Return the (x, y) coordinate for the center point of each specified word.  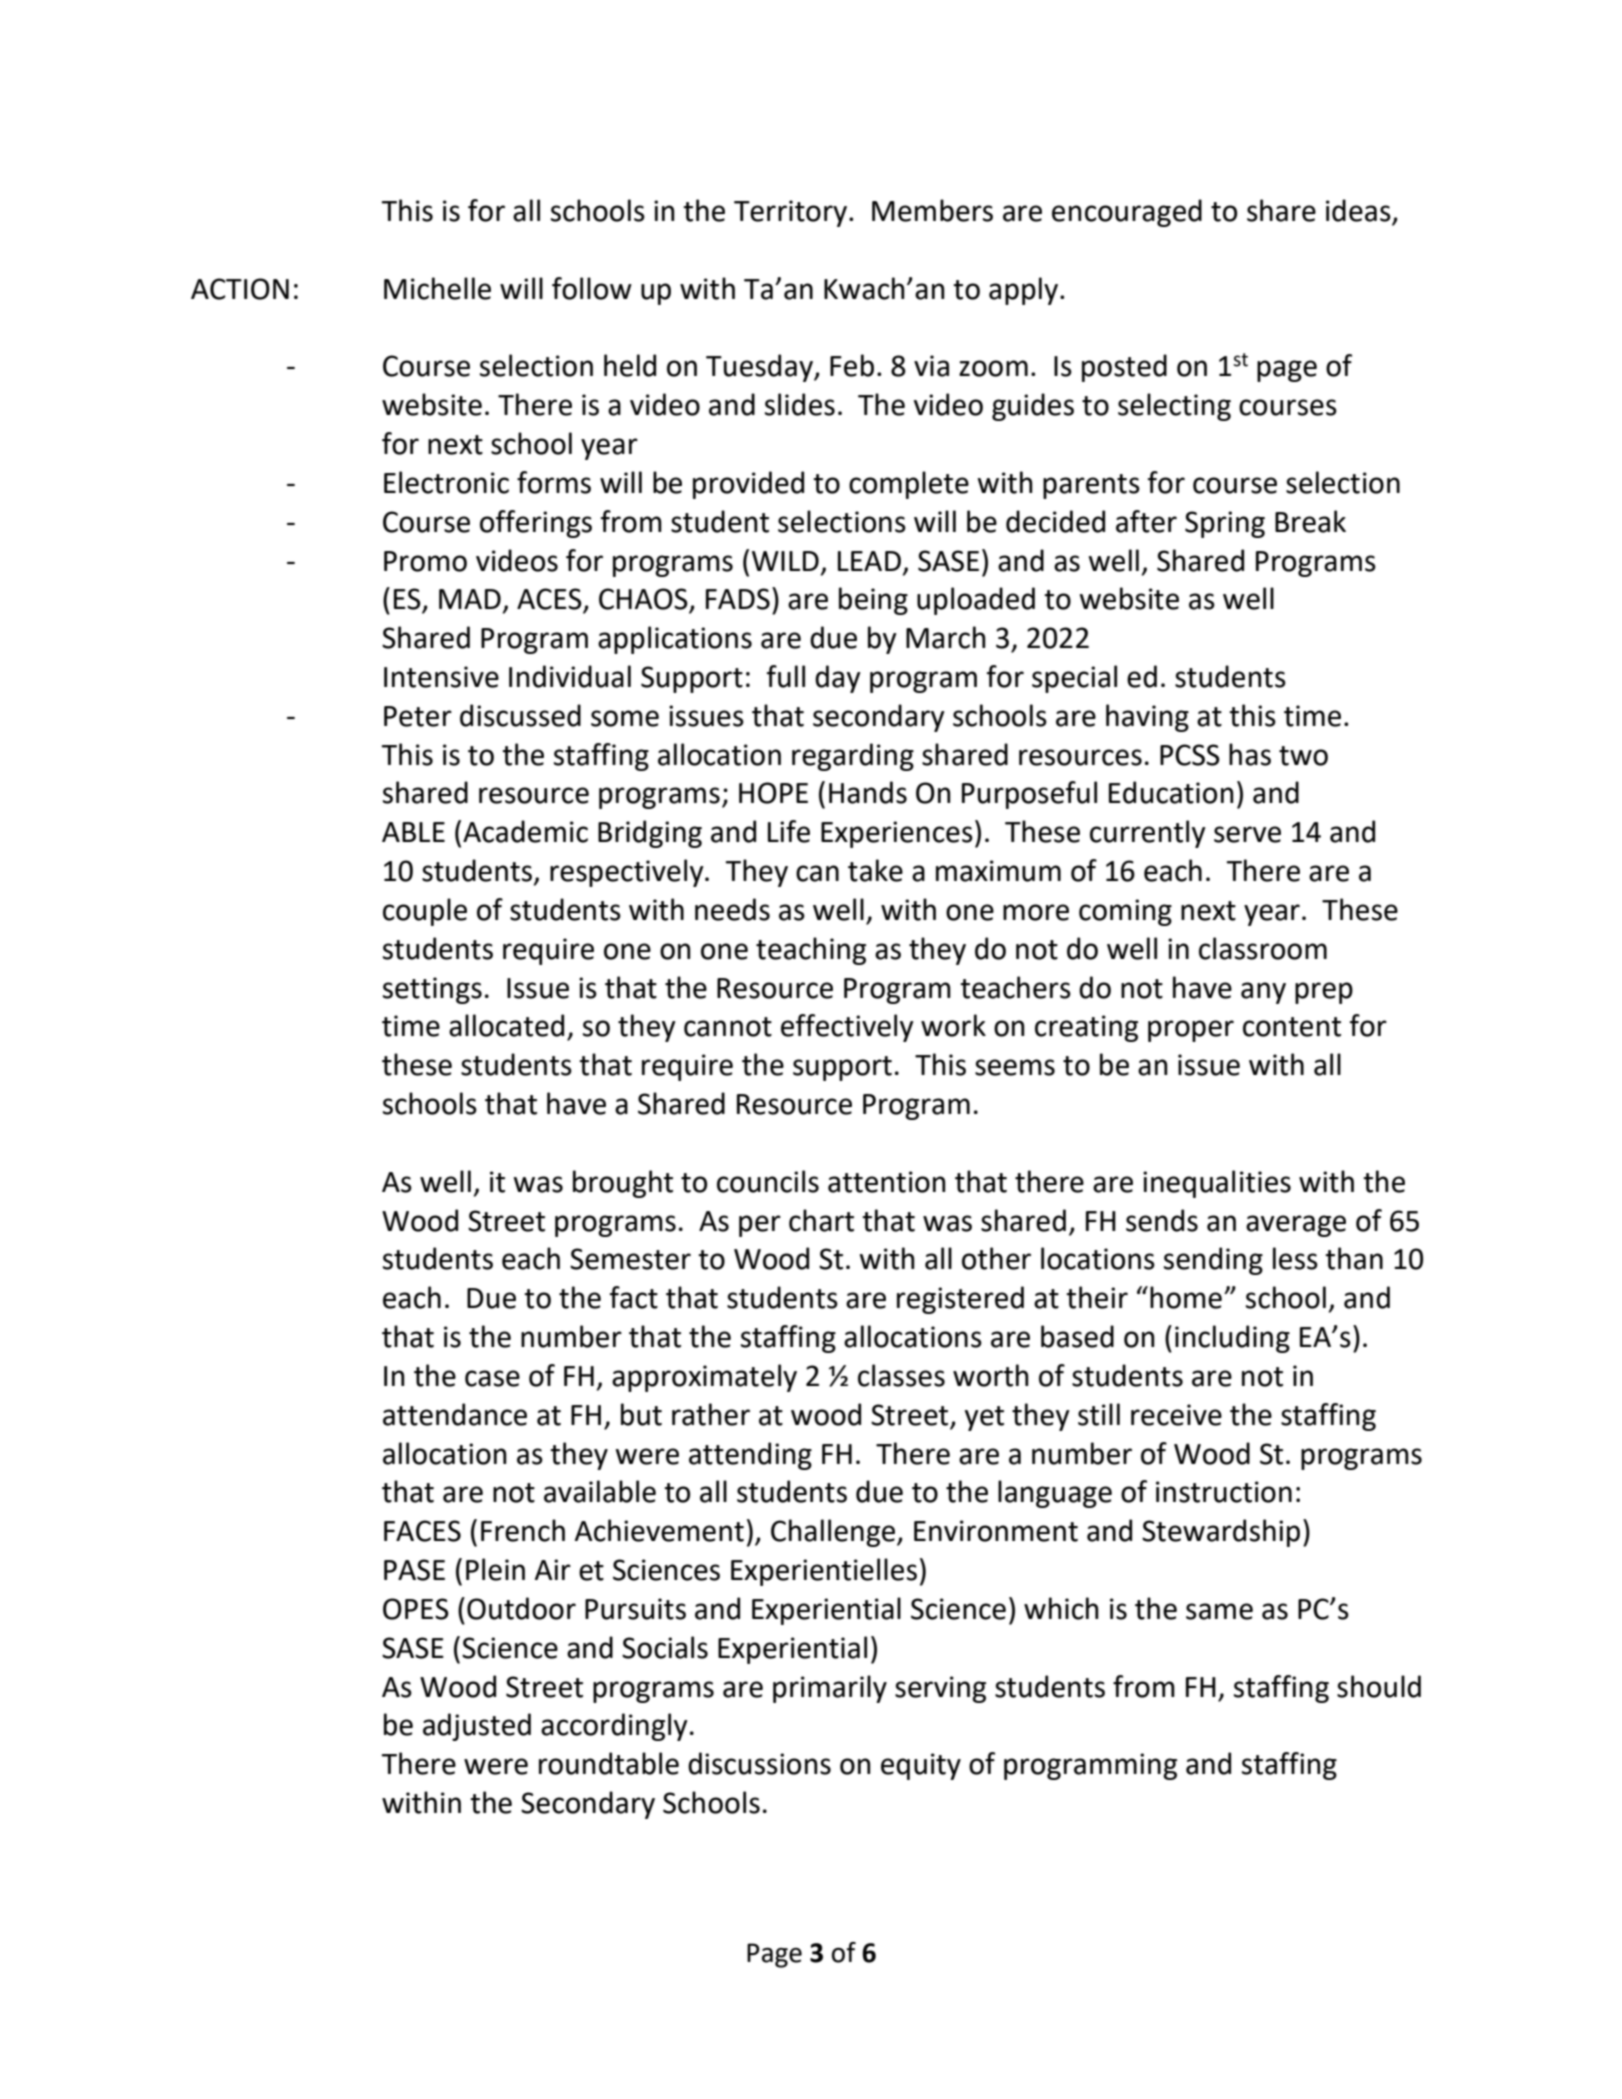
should (1379, 1686)
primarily (830, 1689)
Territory (792, 213)
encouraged (1127, 213)
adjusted (477, 1727)
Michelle (437, 288)
